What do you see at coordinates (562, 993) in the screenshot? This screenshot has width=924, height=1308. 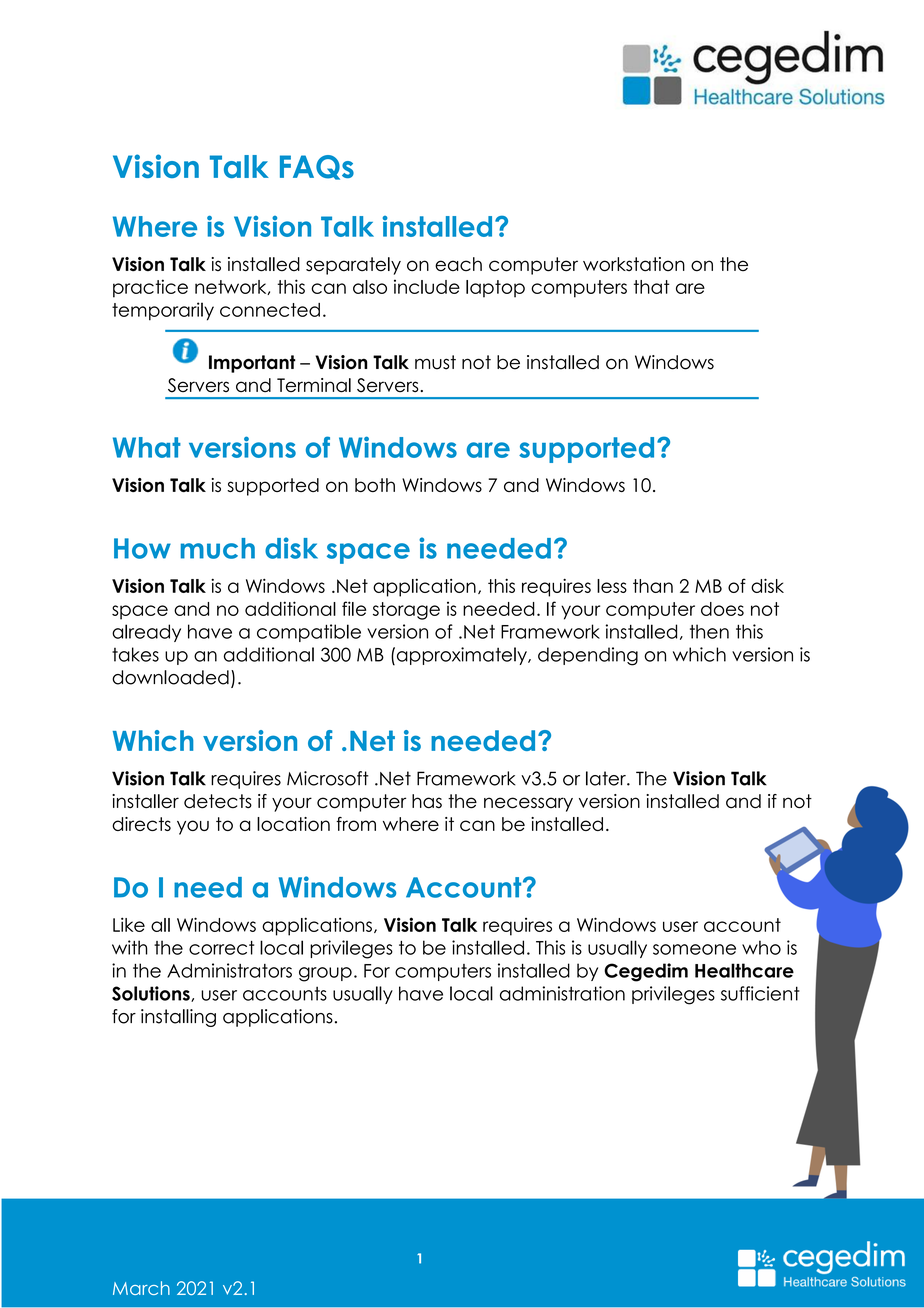 I see `administration` at bounding box center [562, 993].
